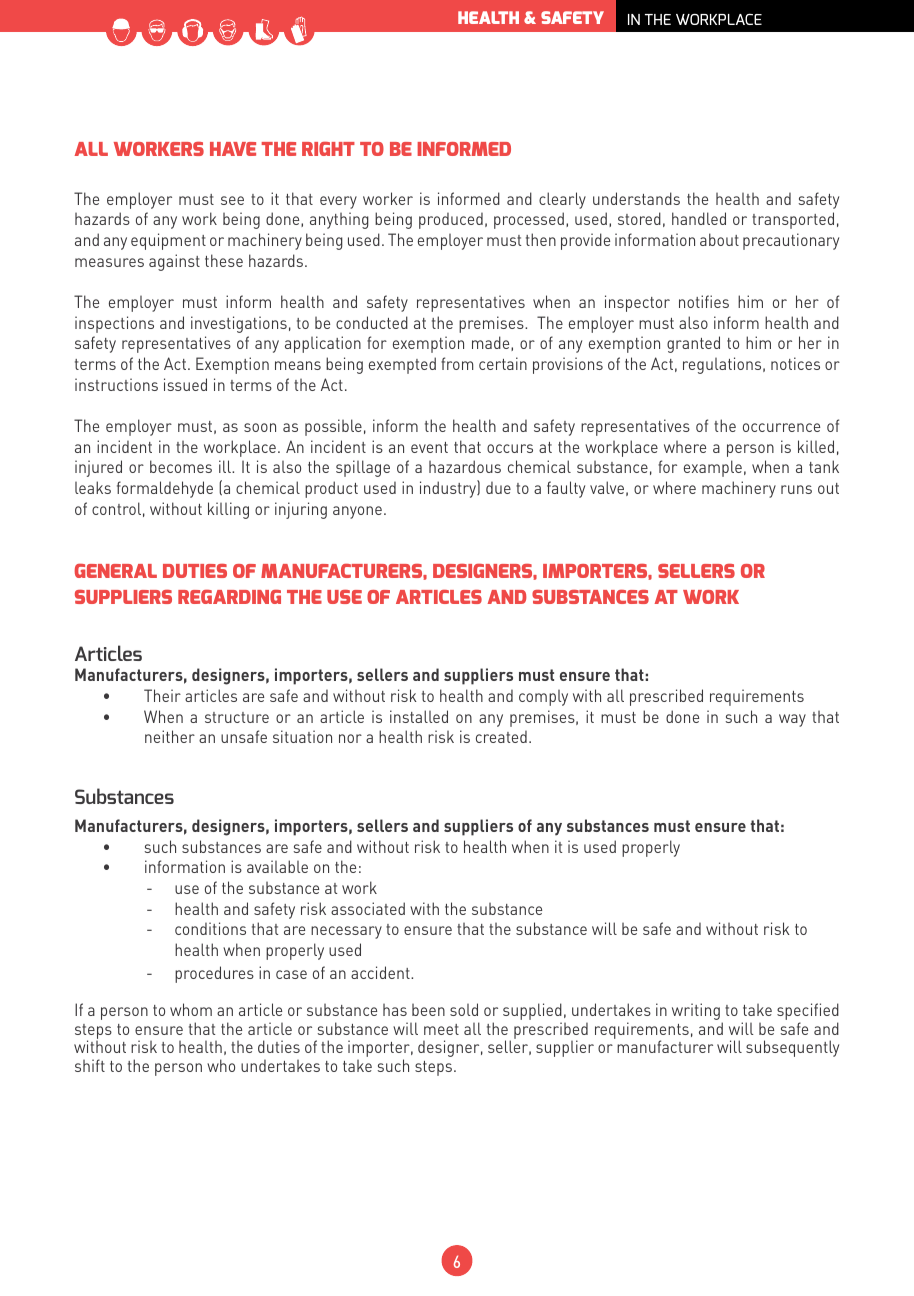 This image has width=914, height=1296. Describe the element at coordinates (713, 468) in the image. I see `example` at that location.
